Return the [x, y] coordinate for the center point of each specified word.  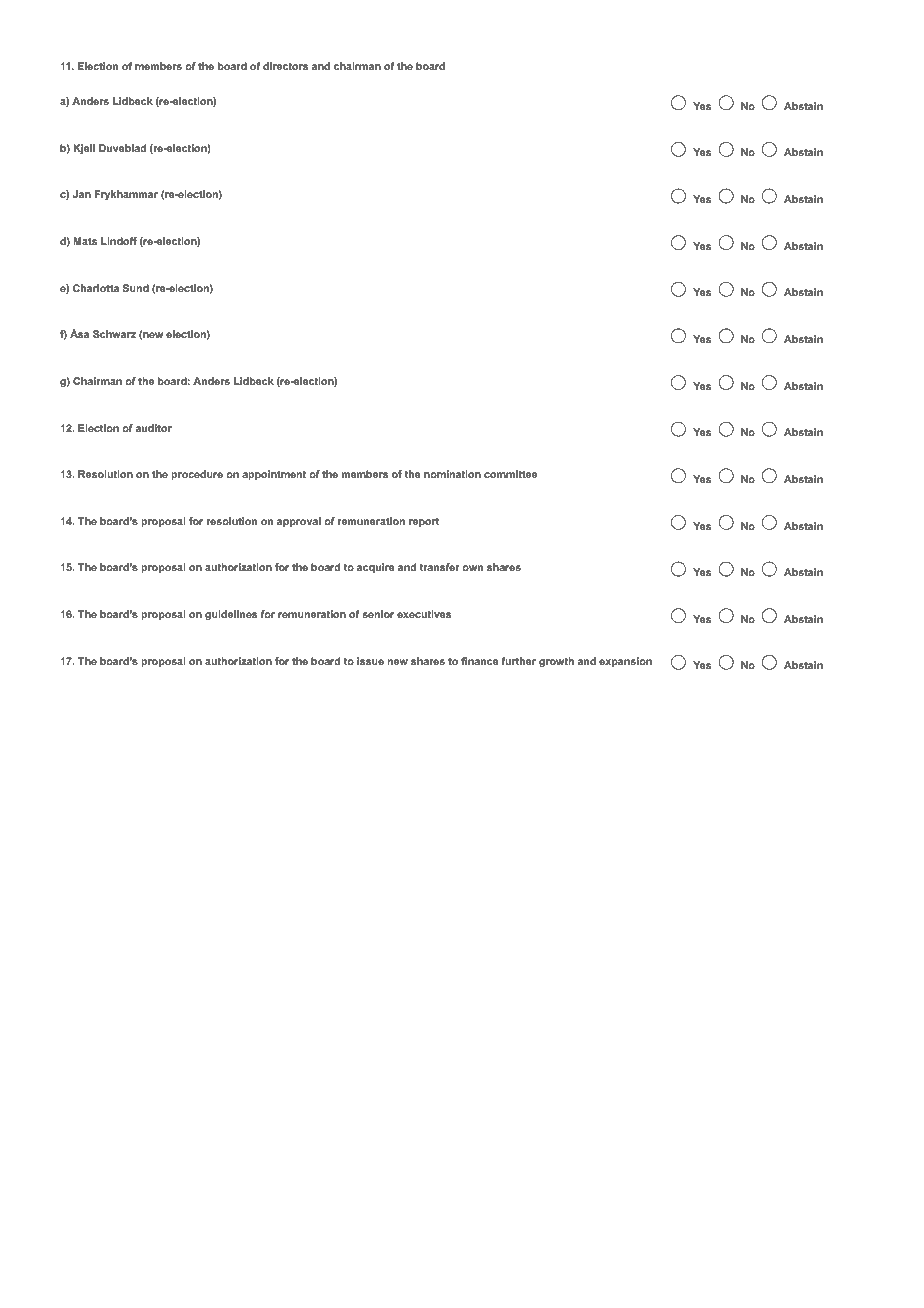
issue [370, 661]
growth [556, 662]
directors [285, 66]
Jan [82, 194]
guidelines [231, 615]
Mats [85, 241]
